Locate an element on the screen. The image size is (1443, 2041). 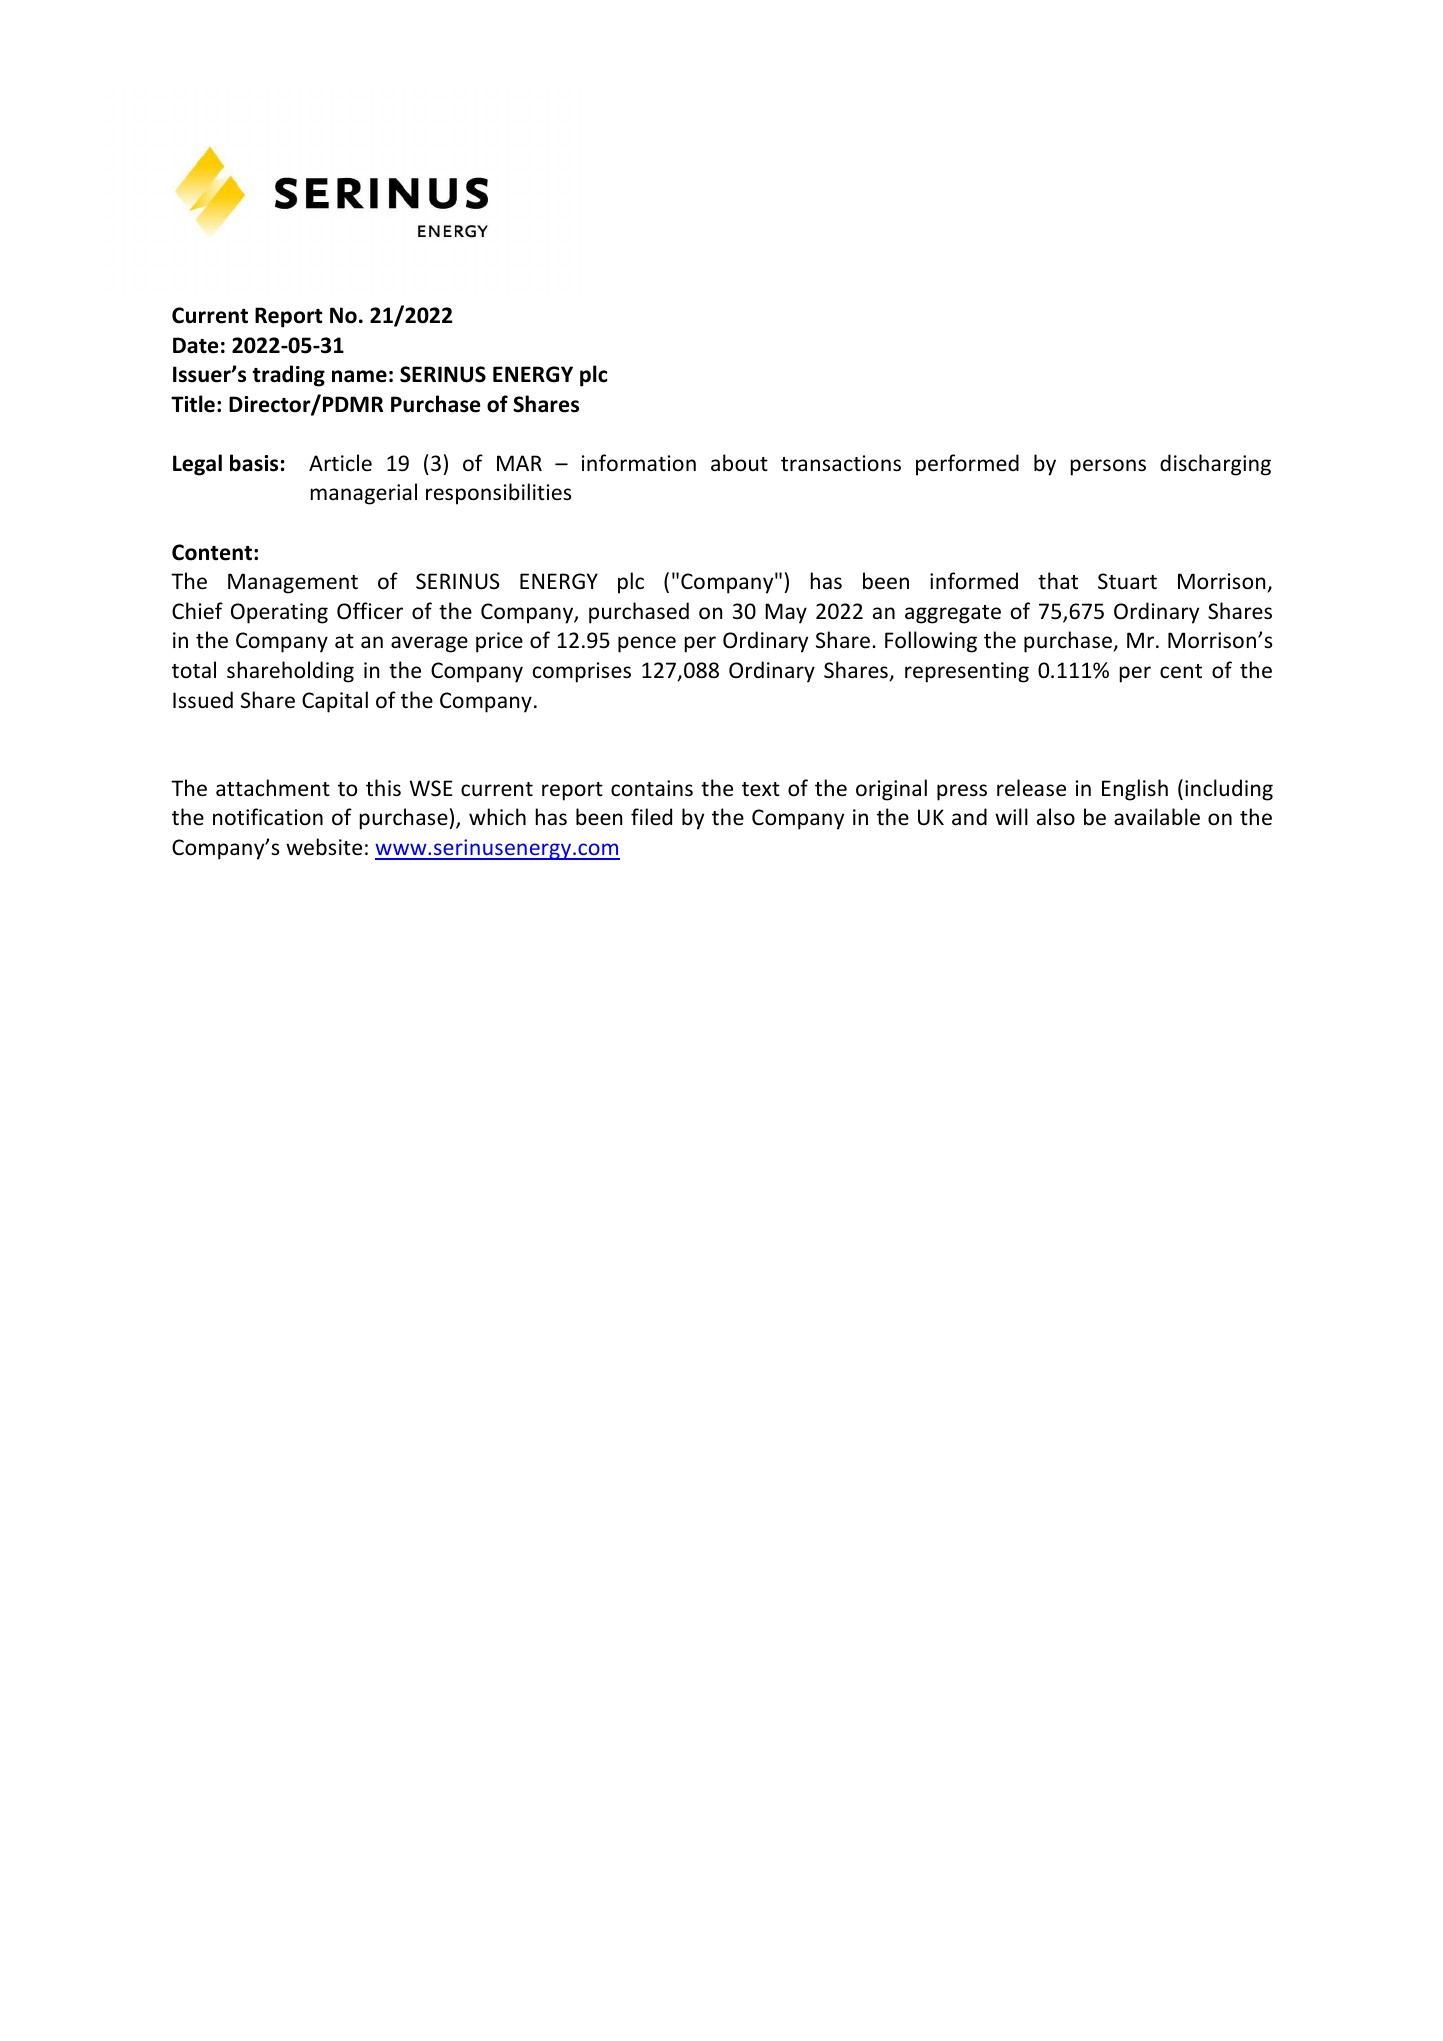
website is located at coordinates (324, 847).
